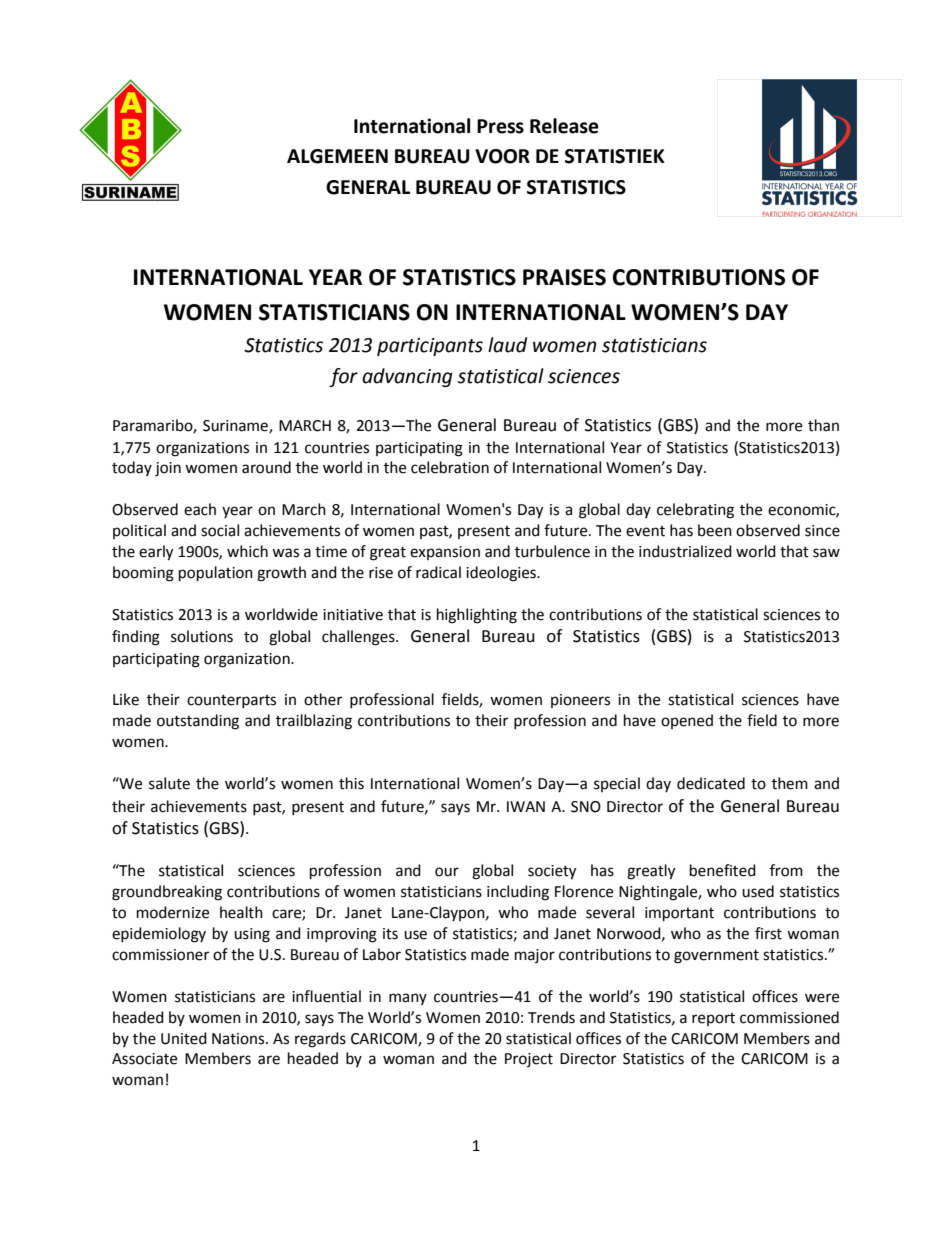  I want to click on salute, so click(169, 783).
